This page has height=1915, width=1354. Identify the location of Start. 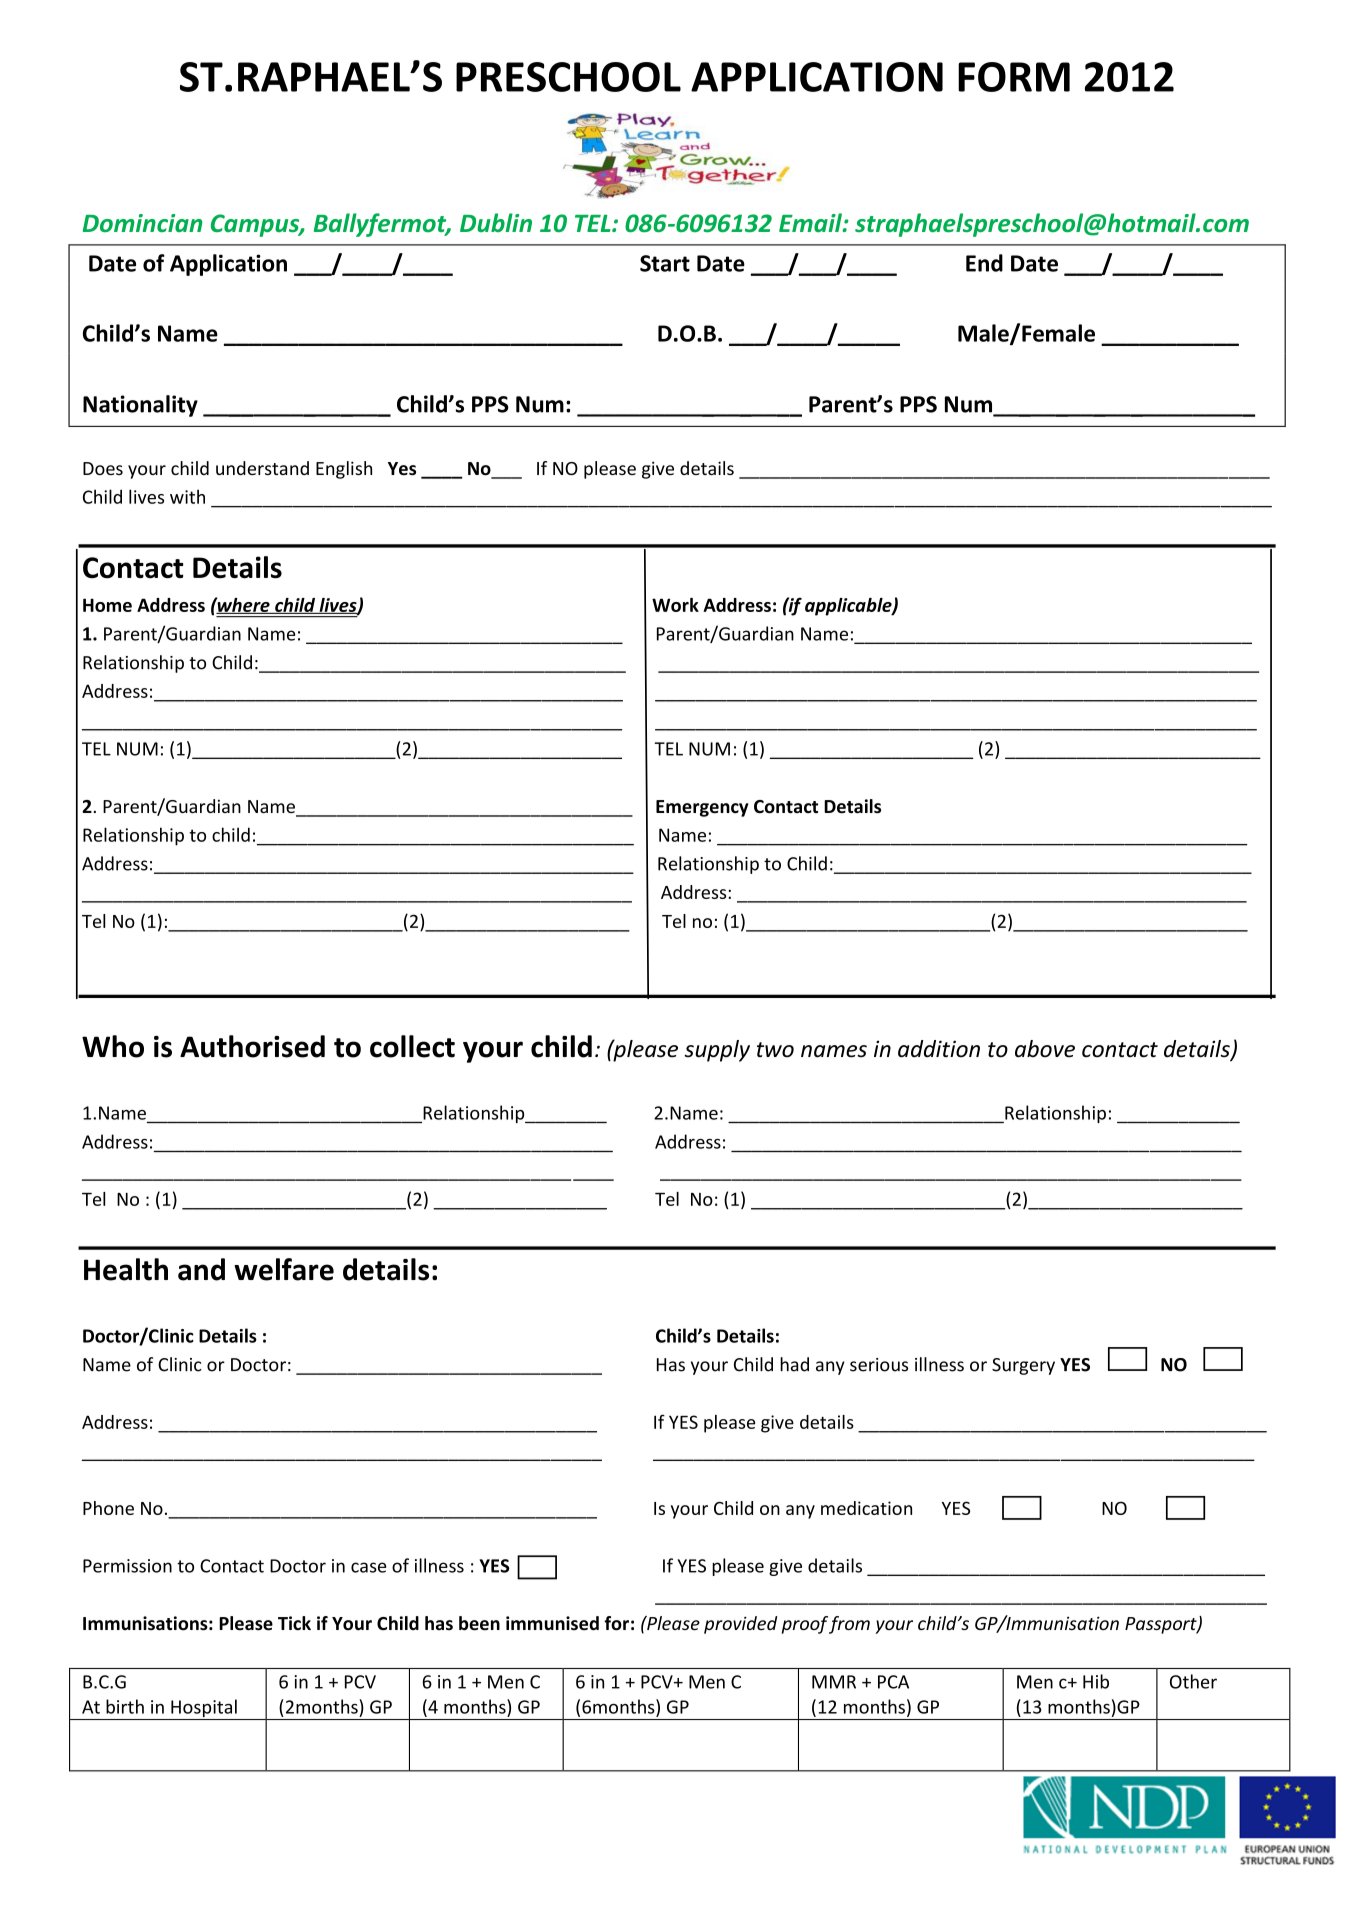
(665, 263).
